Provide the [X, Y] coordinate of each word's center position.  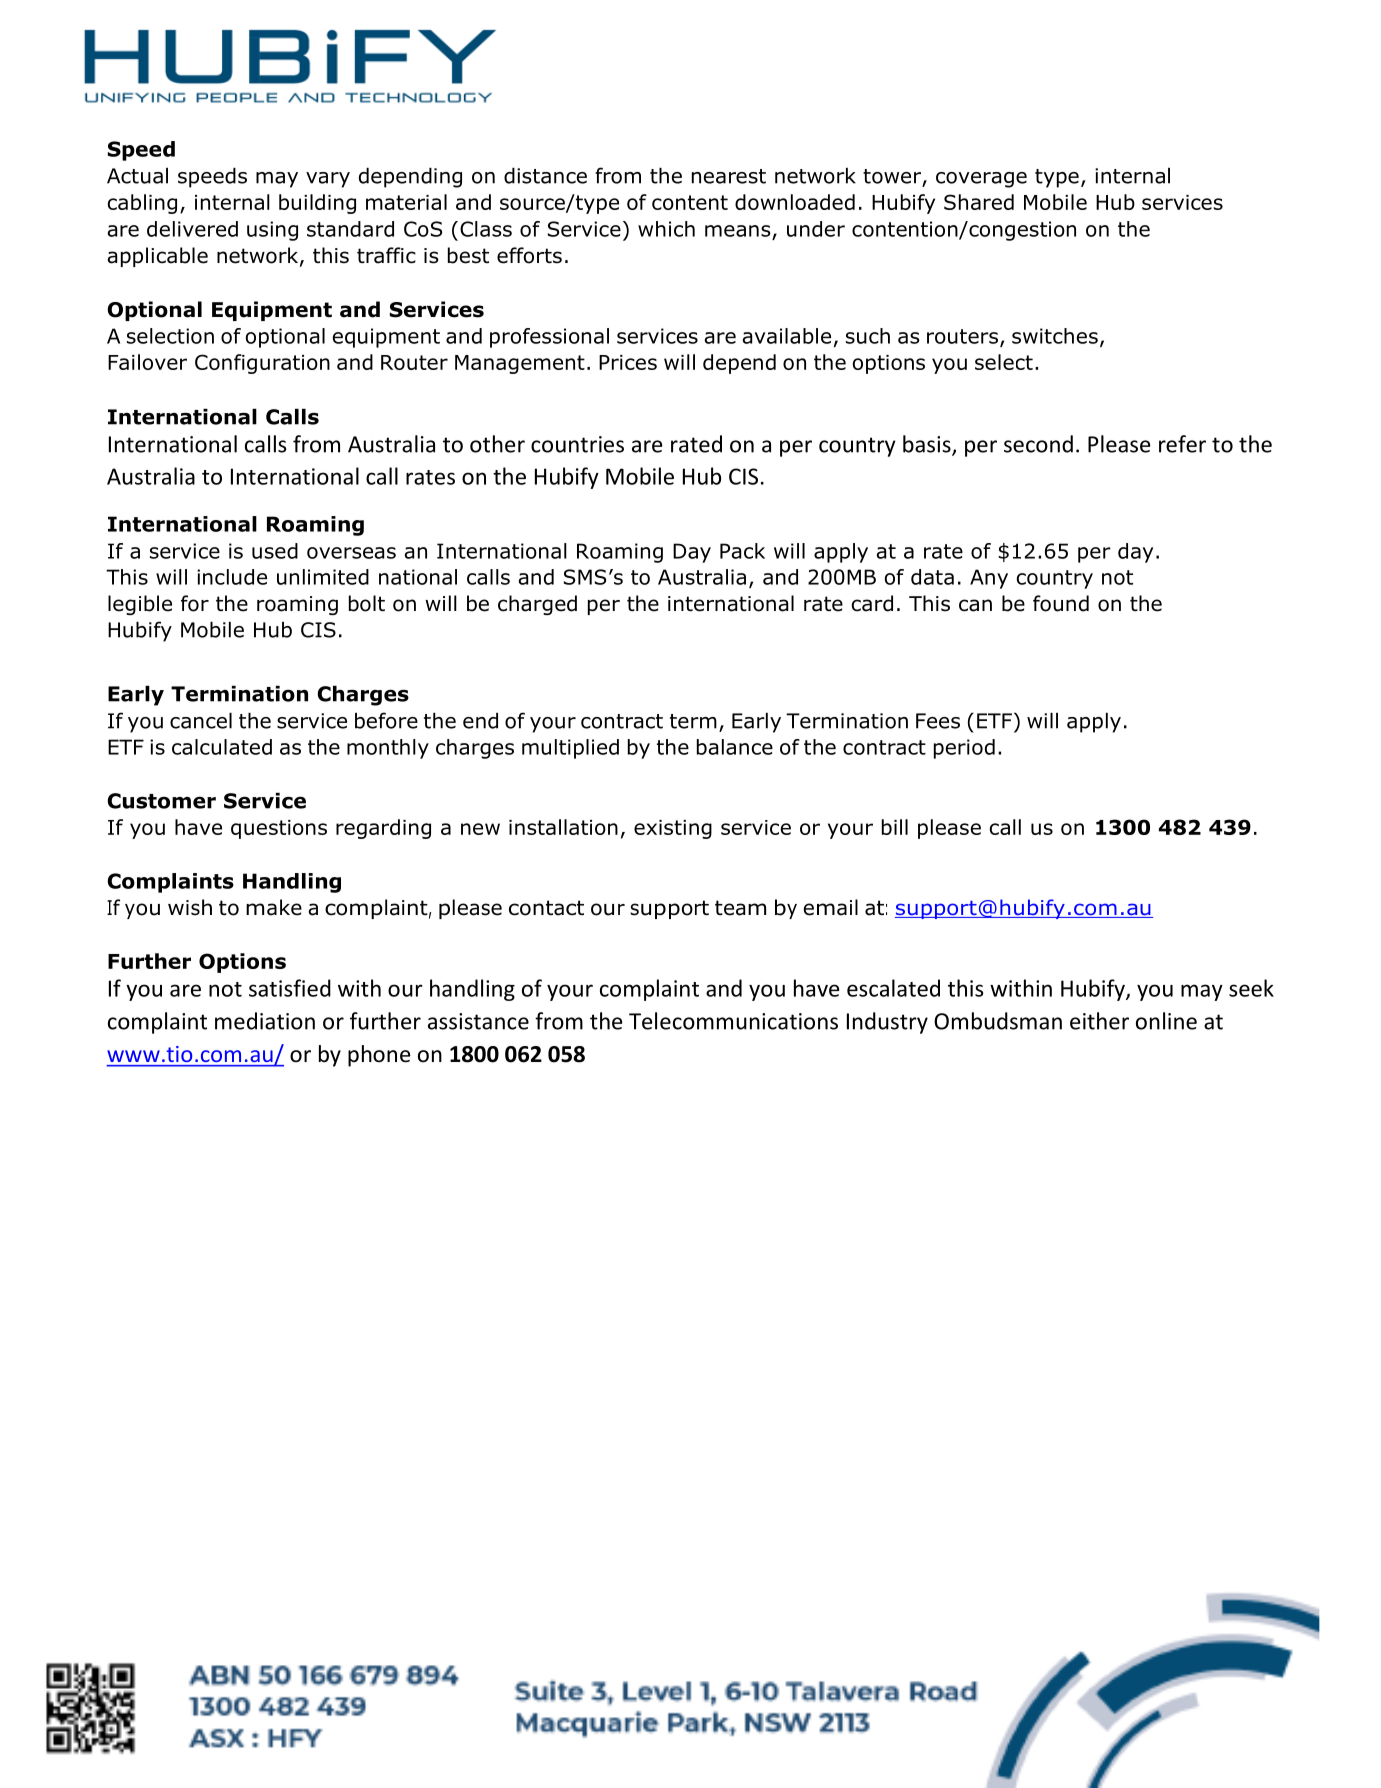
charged [537, 605]
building [317, 204]
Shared [979, 202]
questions [279, 829]
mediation [265, 1021]
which [666, 229]
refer [1182, 444]
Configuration [262, 364]
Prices [628, 362]
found [1061, 603]
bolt [367, 603]
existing [673, 829]
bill [895, 827]
